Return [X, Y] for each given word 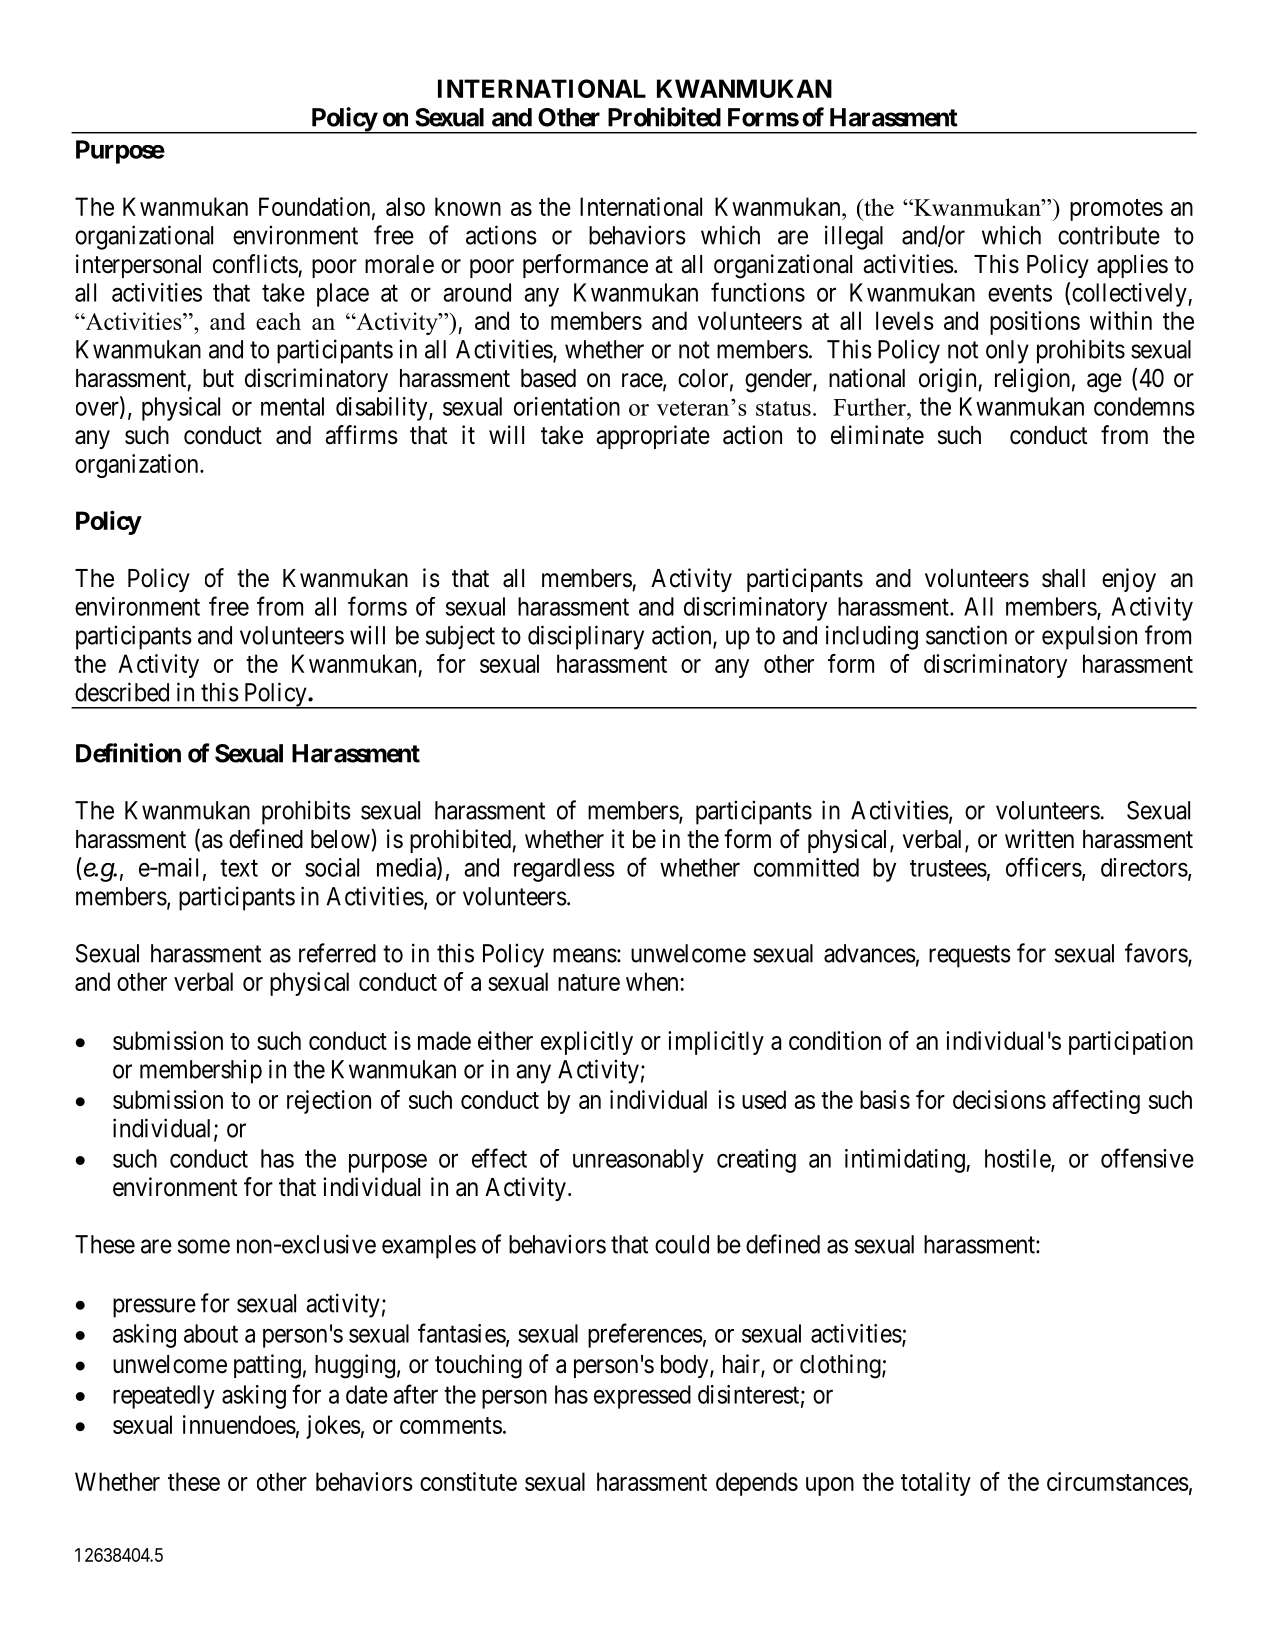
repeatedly [164, 1397]
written [1039, 839]
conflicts [255, 264]
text [239, 868]
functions [758, 292]
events [1020, 293]
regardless [564, 870]
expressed [642, 1397]
